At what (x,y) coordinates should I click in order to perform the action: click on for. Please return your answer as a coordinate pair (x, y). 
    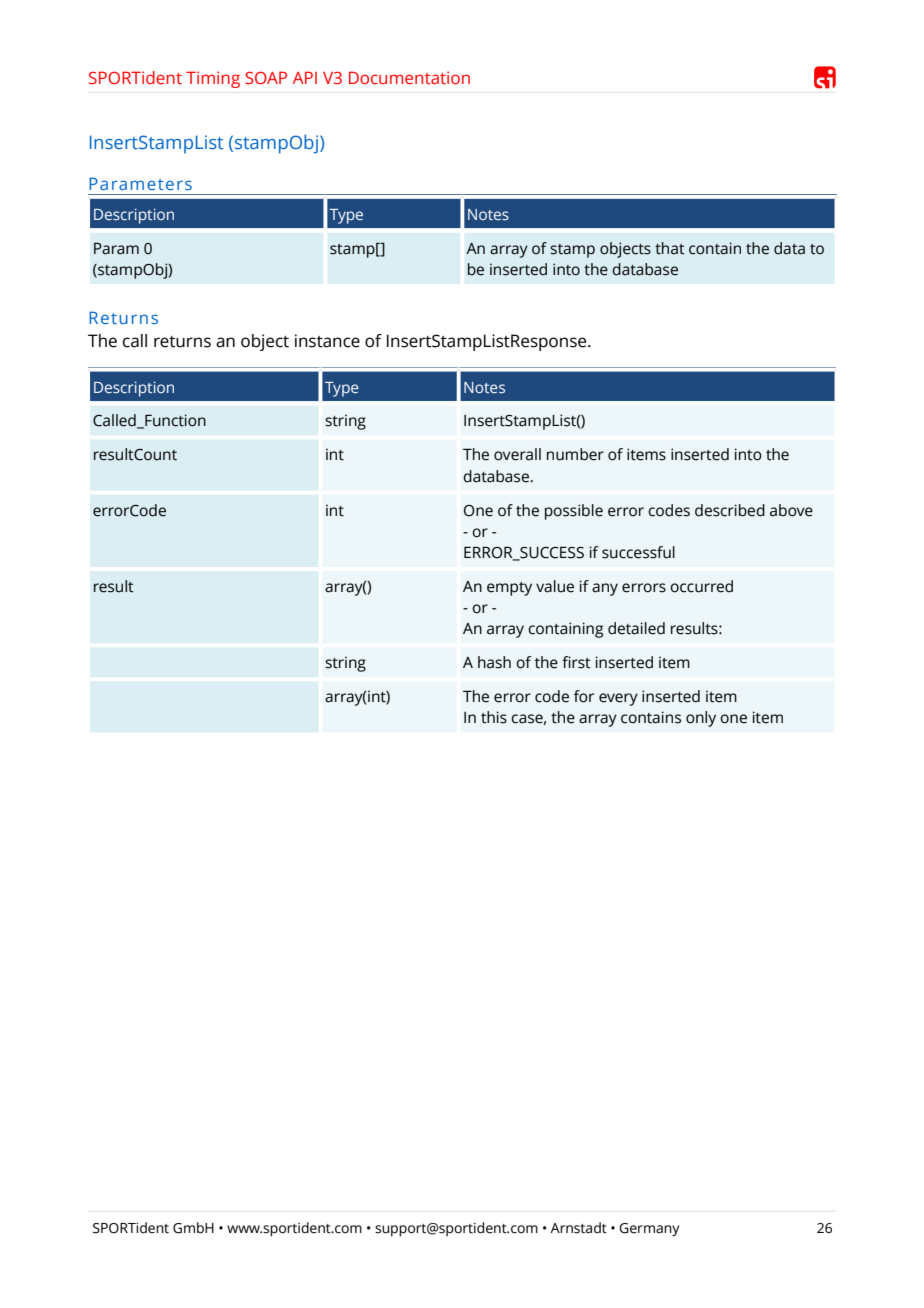
    Looking at the image, I should click on (584, 696).
